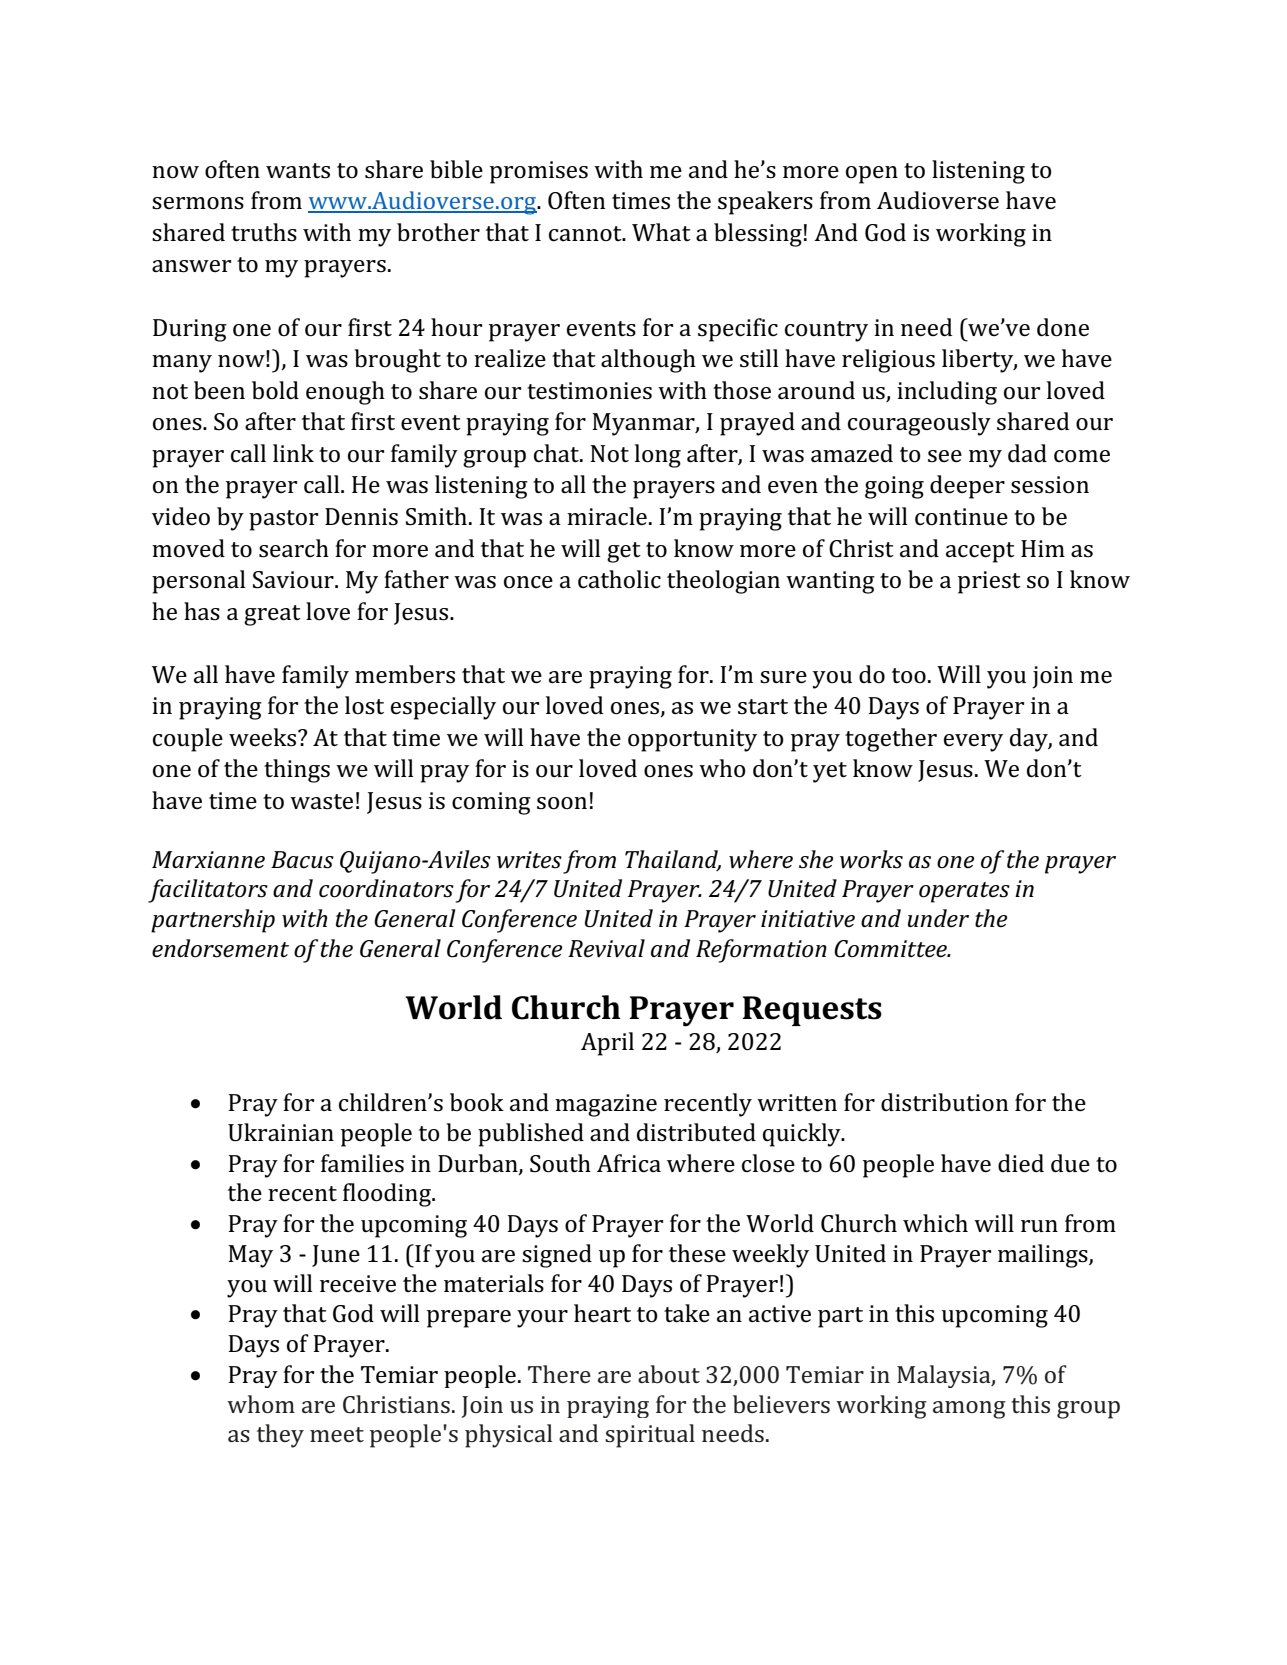 The width and height of the page is (1287, 1665). What do you see at coordinates (261, 1404) in the page?
I see `whom` at bounding box center [261, 1404].
